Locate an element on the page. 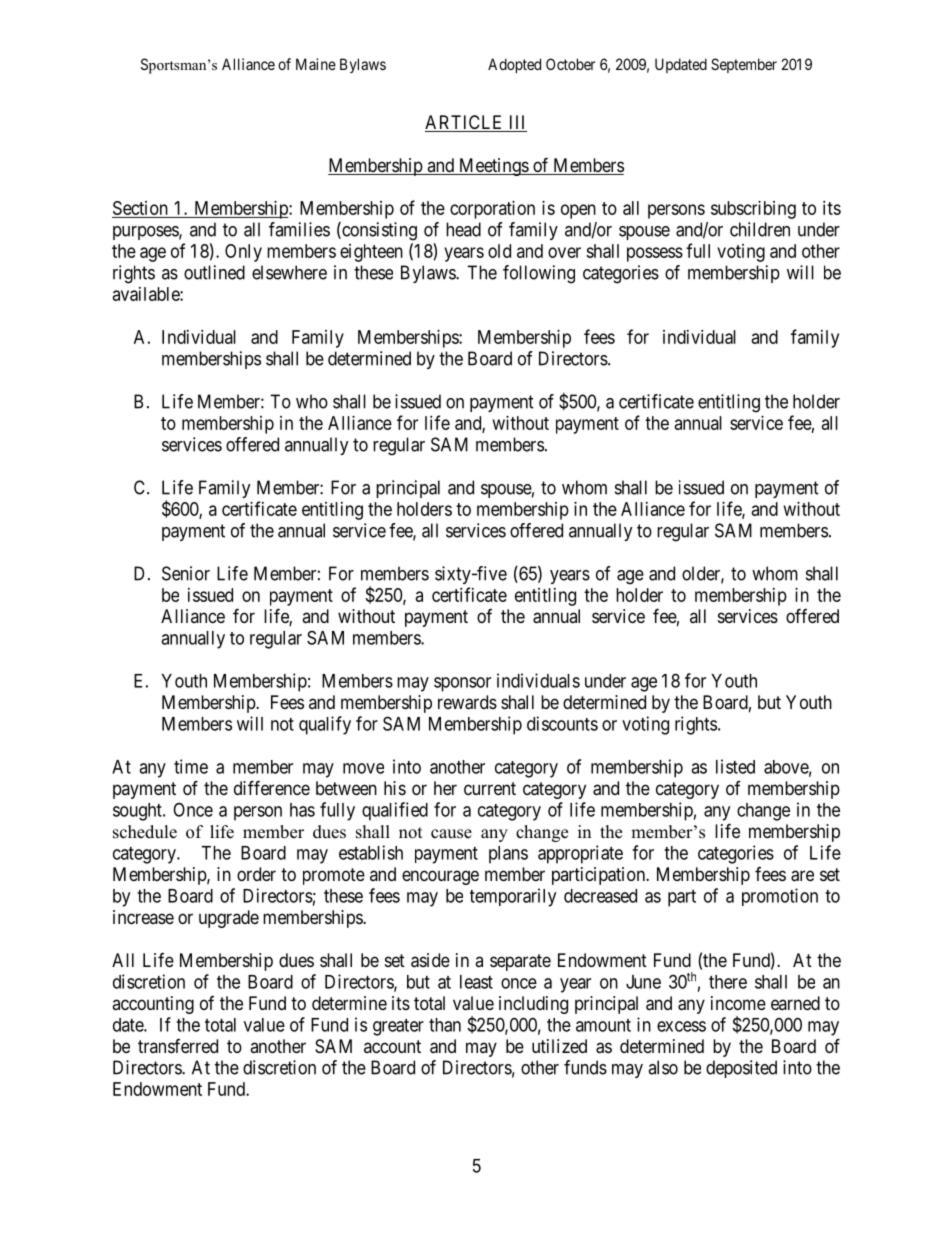 The height and width of the image is (1233, 952). possess is located at coordinates (655, 254).
